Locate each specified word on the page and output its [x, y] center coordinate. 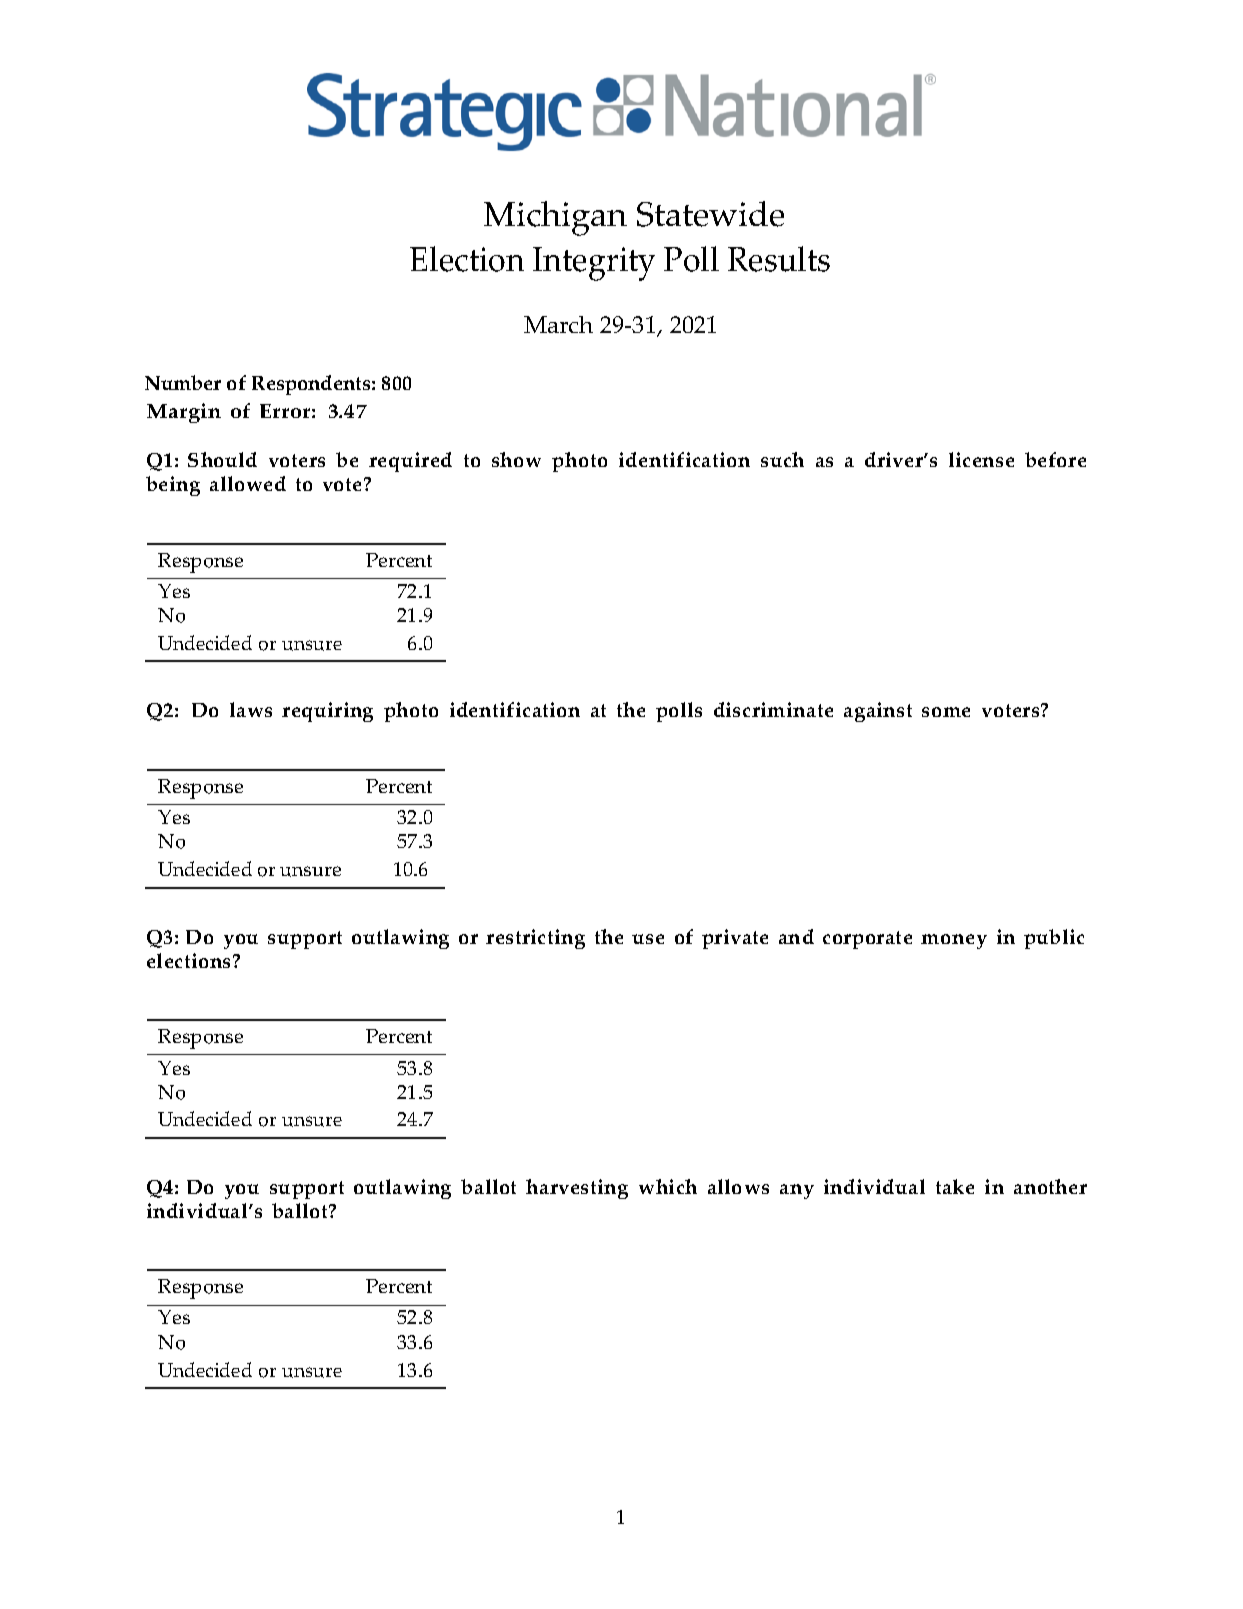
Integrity [594, 264]
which [668, 1186]
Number [183, 382]
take [955, 1186]
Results [779, 259]
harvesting [577, 1189]
